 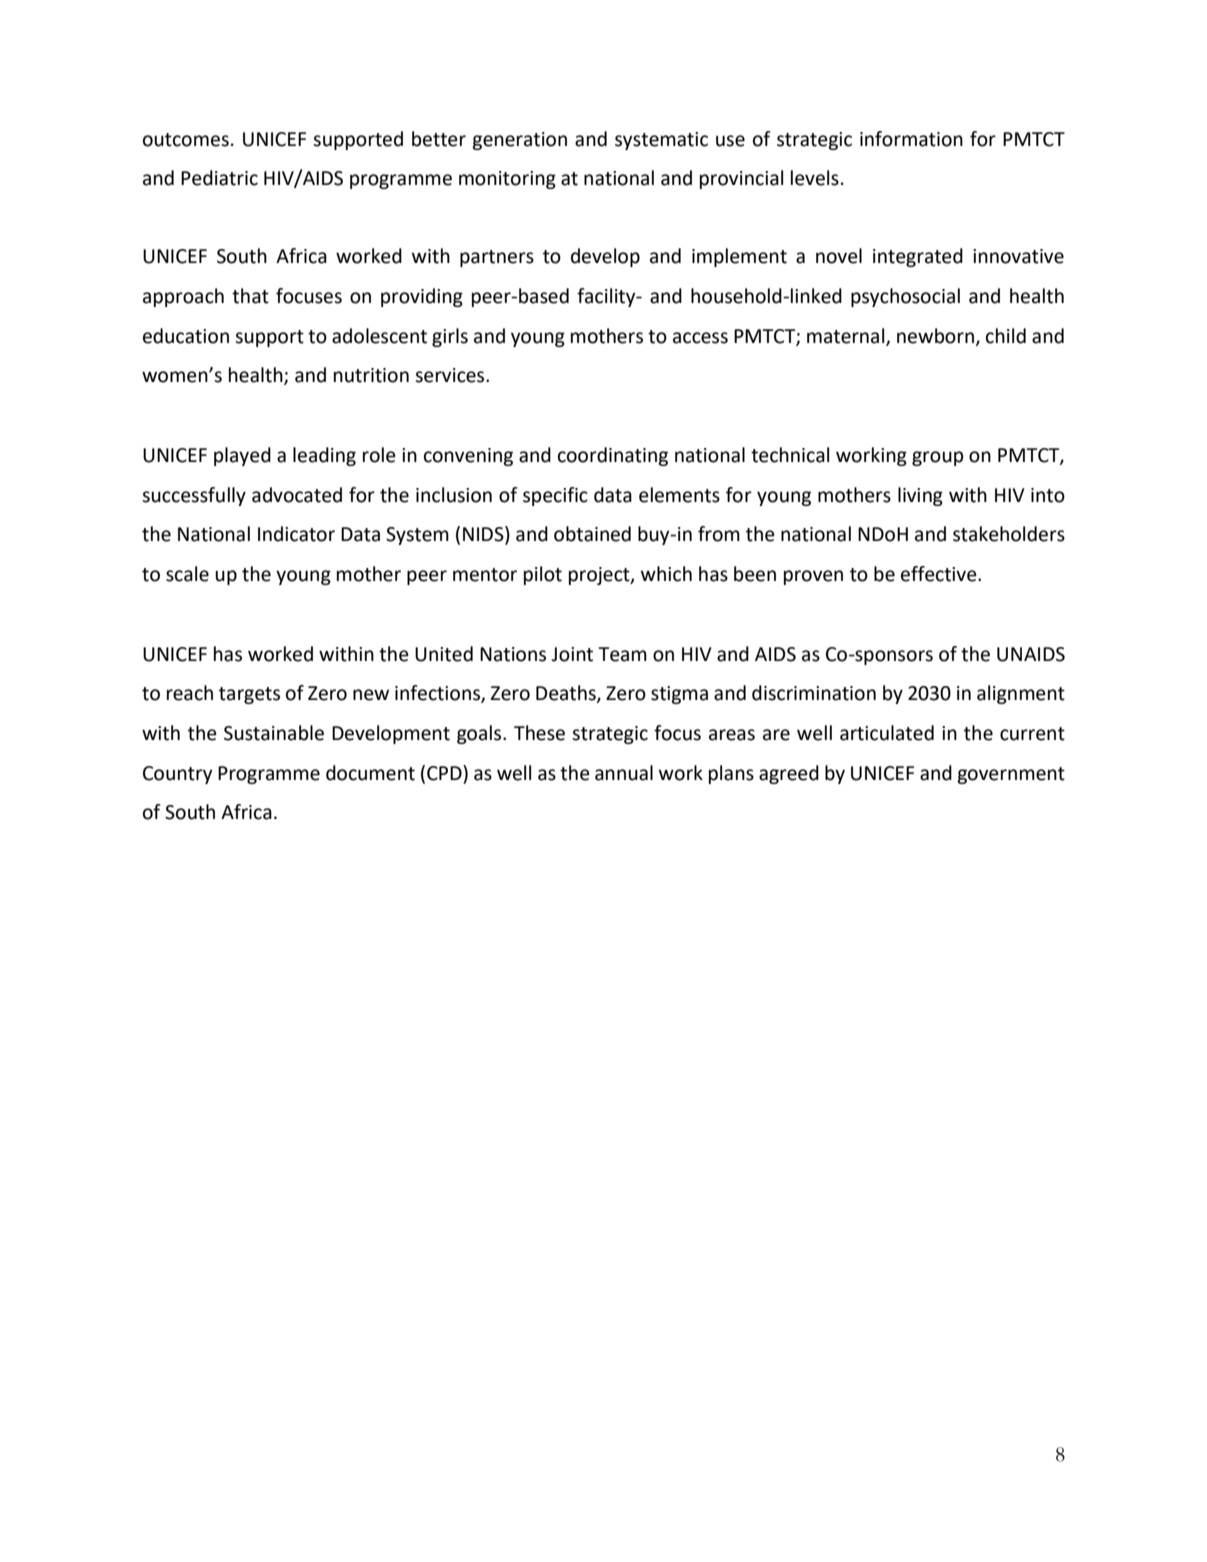 I want to click on that, so click(x=250, y=296).
